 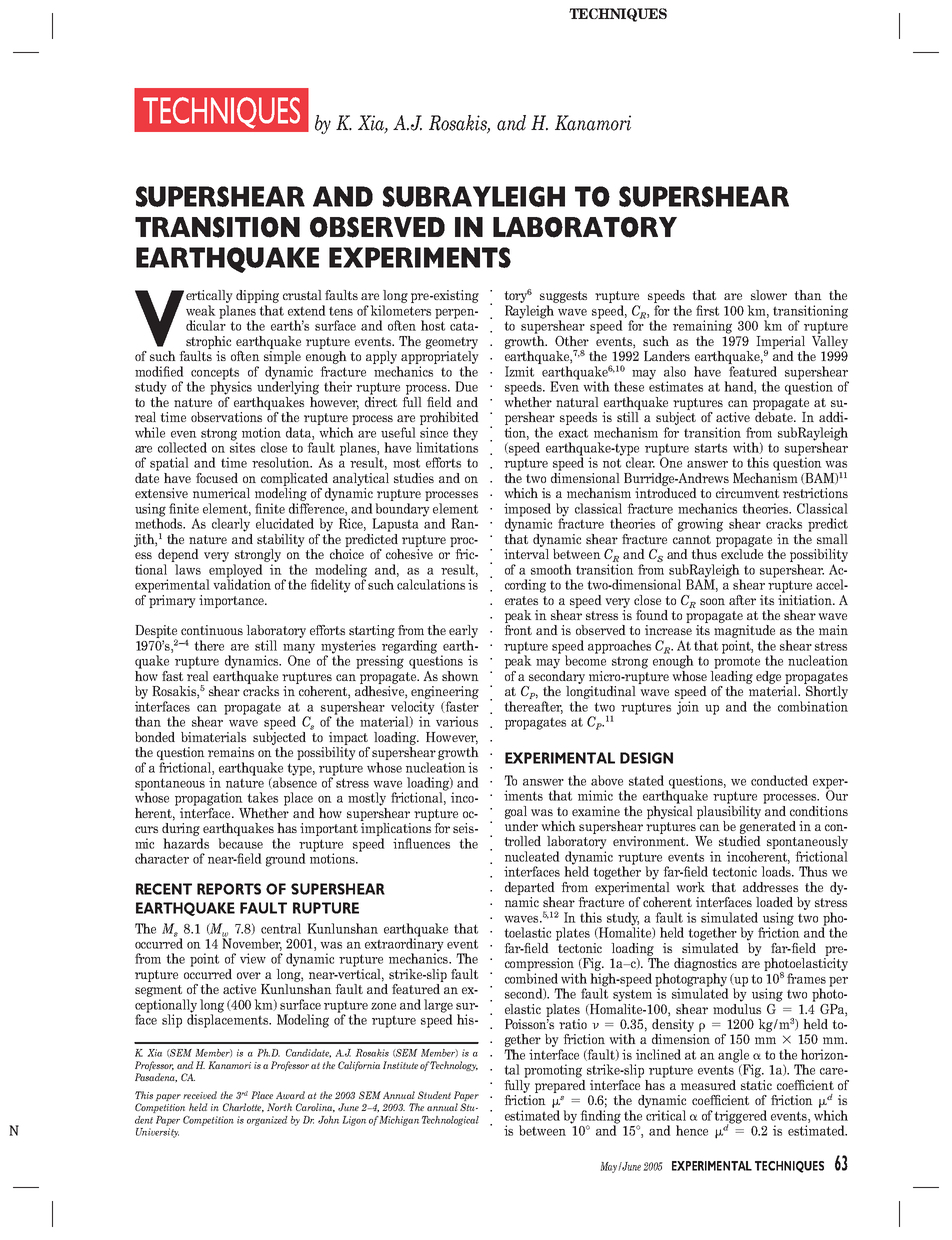 What do you see at coordinates (774, 902) in the screenshot?
I see `loaded` at bounding box center [774, 902].
